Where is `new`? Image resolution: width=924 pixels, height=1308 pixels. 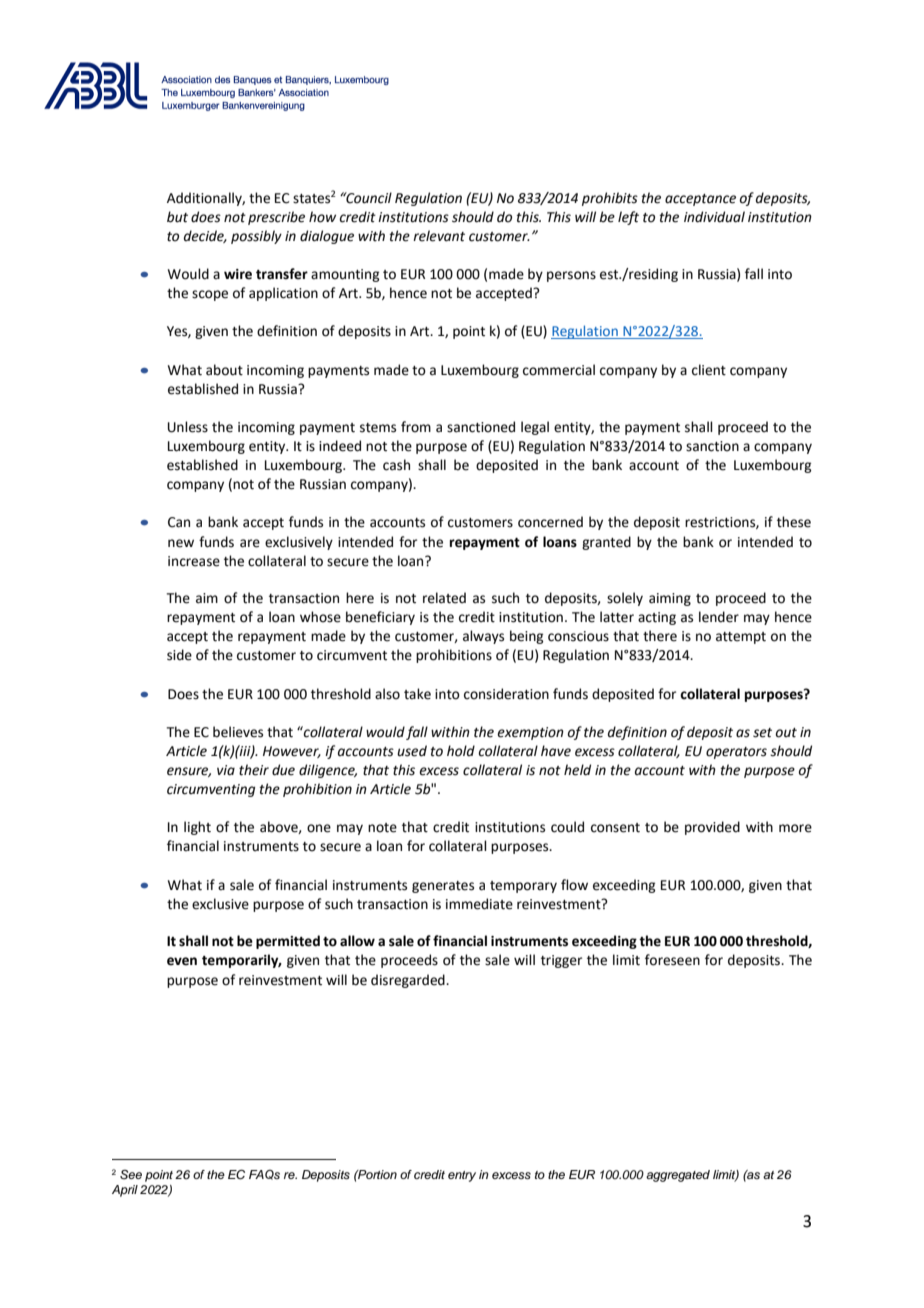
new is located at coordinates (181, 543).
